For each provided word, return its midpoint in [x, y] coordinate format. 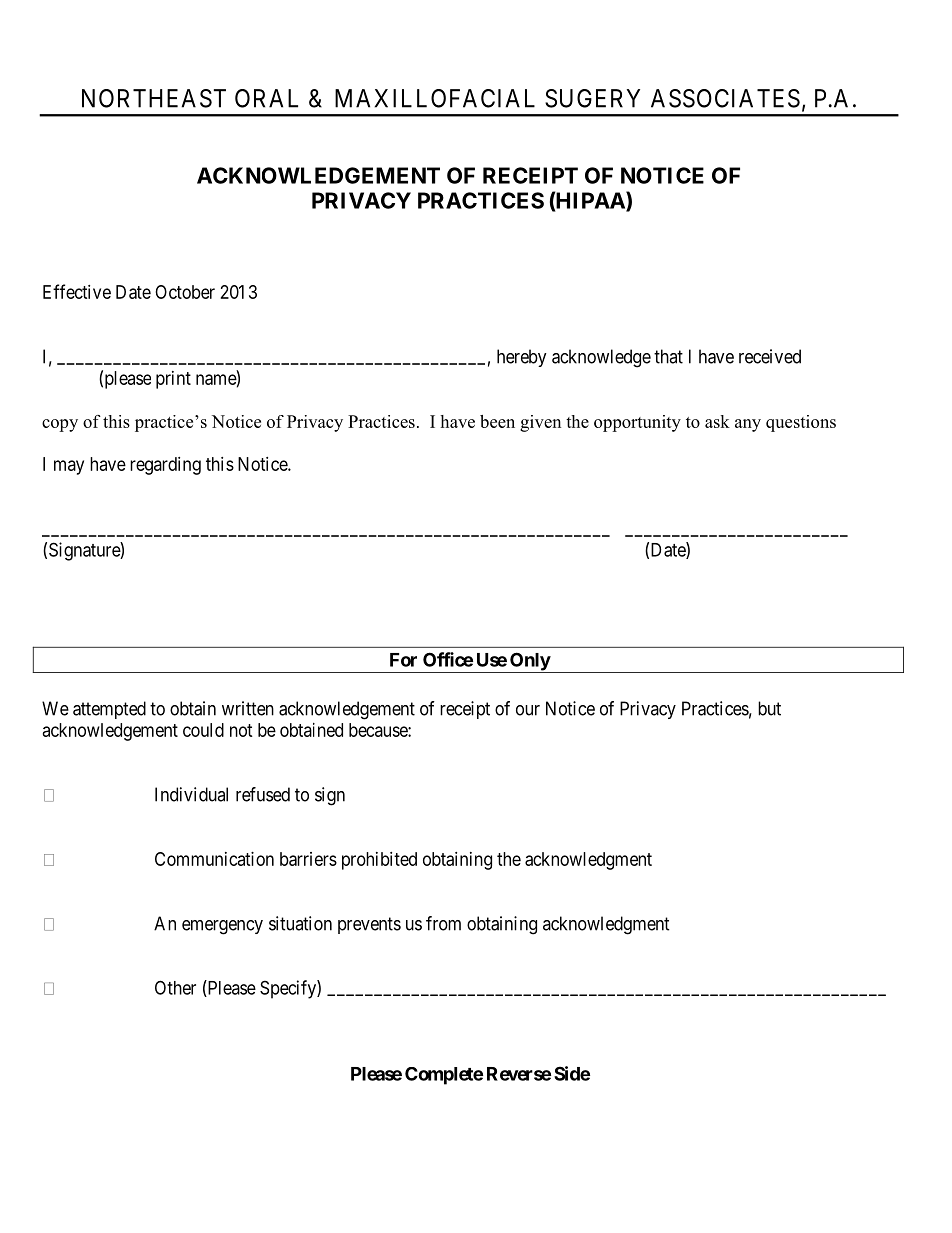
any [748, 425]
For [403, 660]
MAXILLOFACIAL [435, 98]
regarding [165, 466]
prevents [369, 925]
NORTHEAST [154, 98]
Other [175, 987]
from [443, 923]
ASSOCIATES [725, 98]
